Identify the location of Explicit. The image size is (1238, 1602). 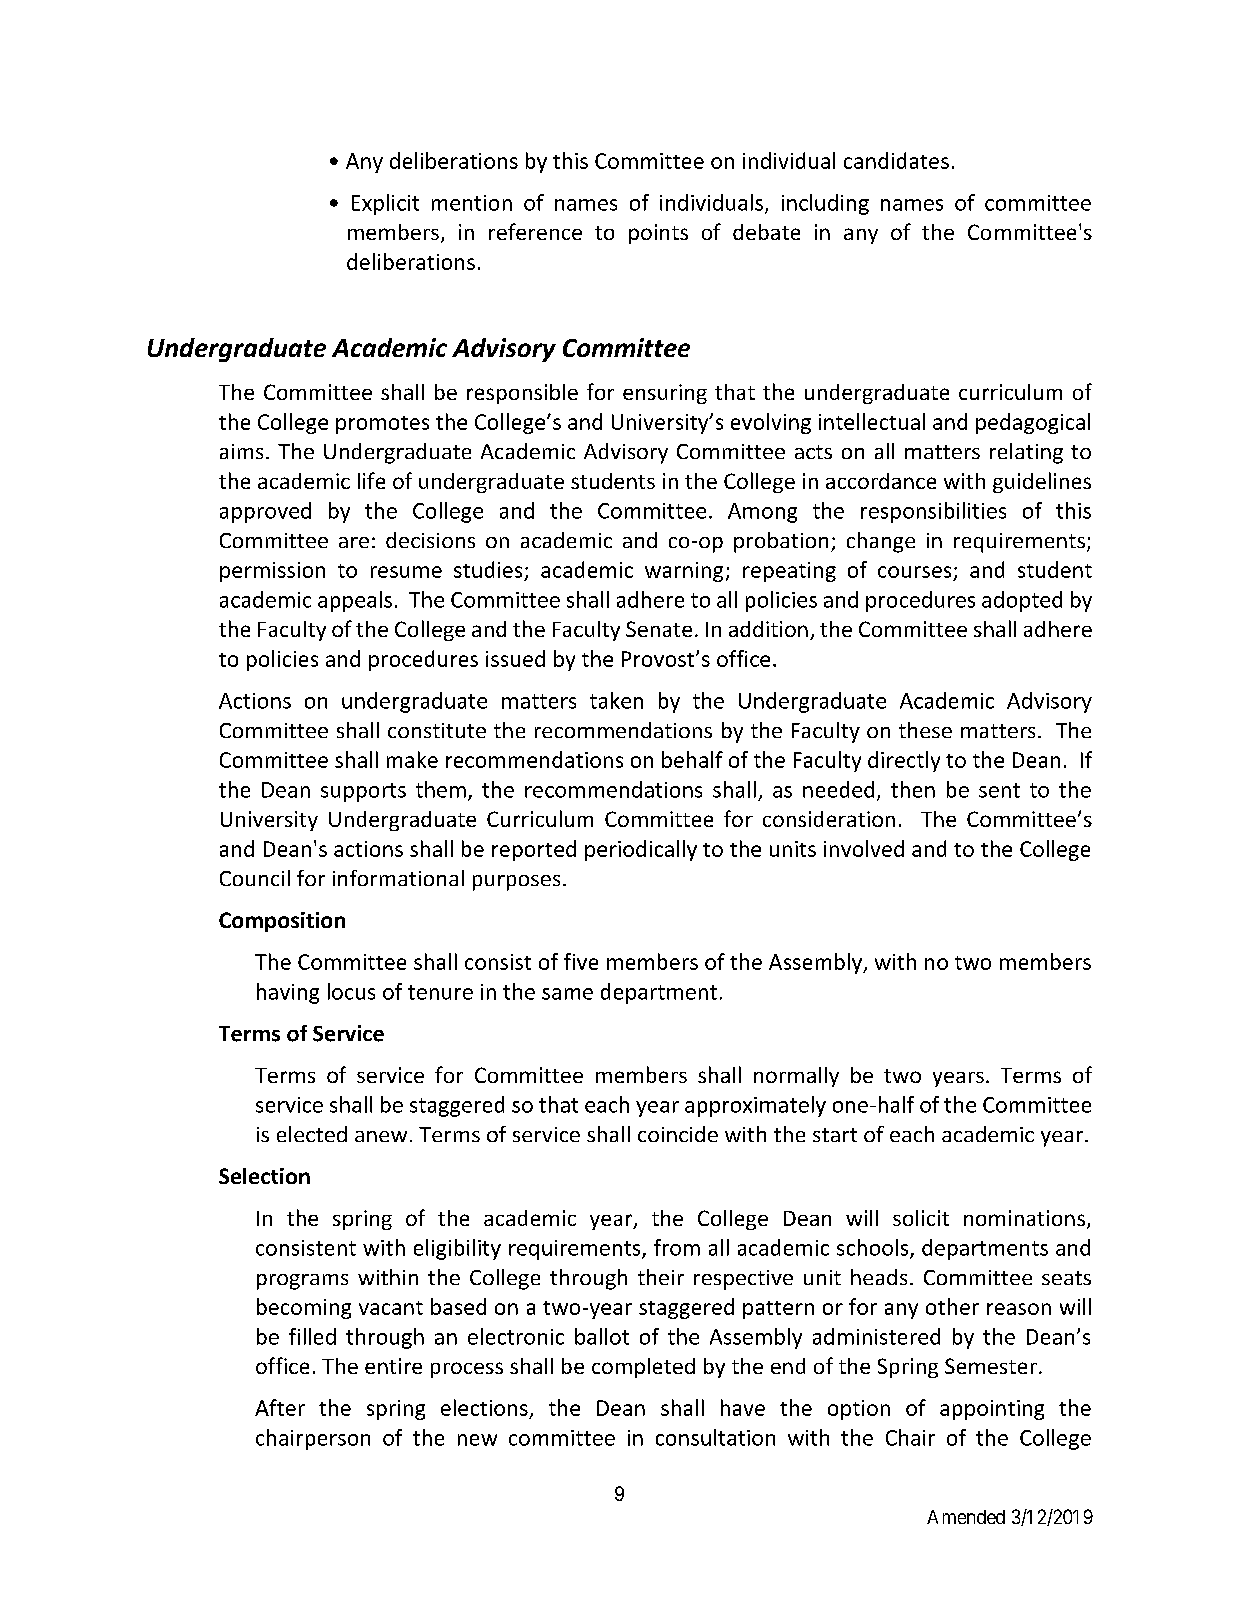
(385, 204).
